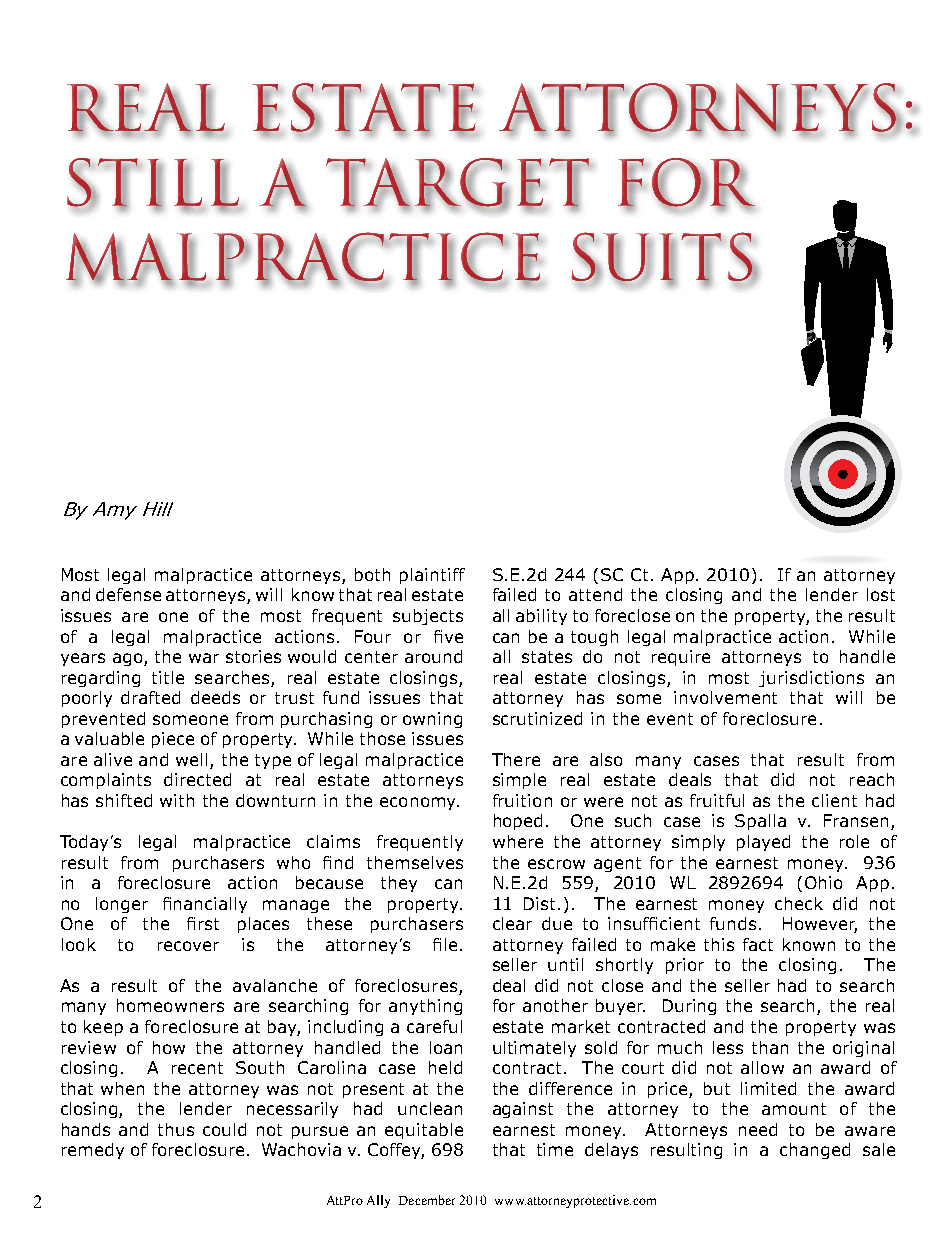  I want to click on title, so click(168, 677).
